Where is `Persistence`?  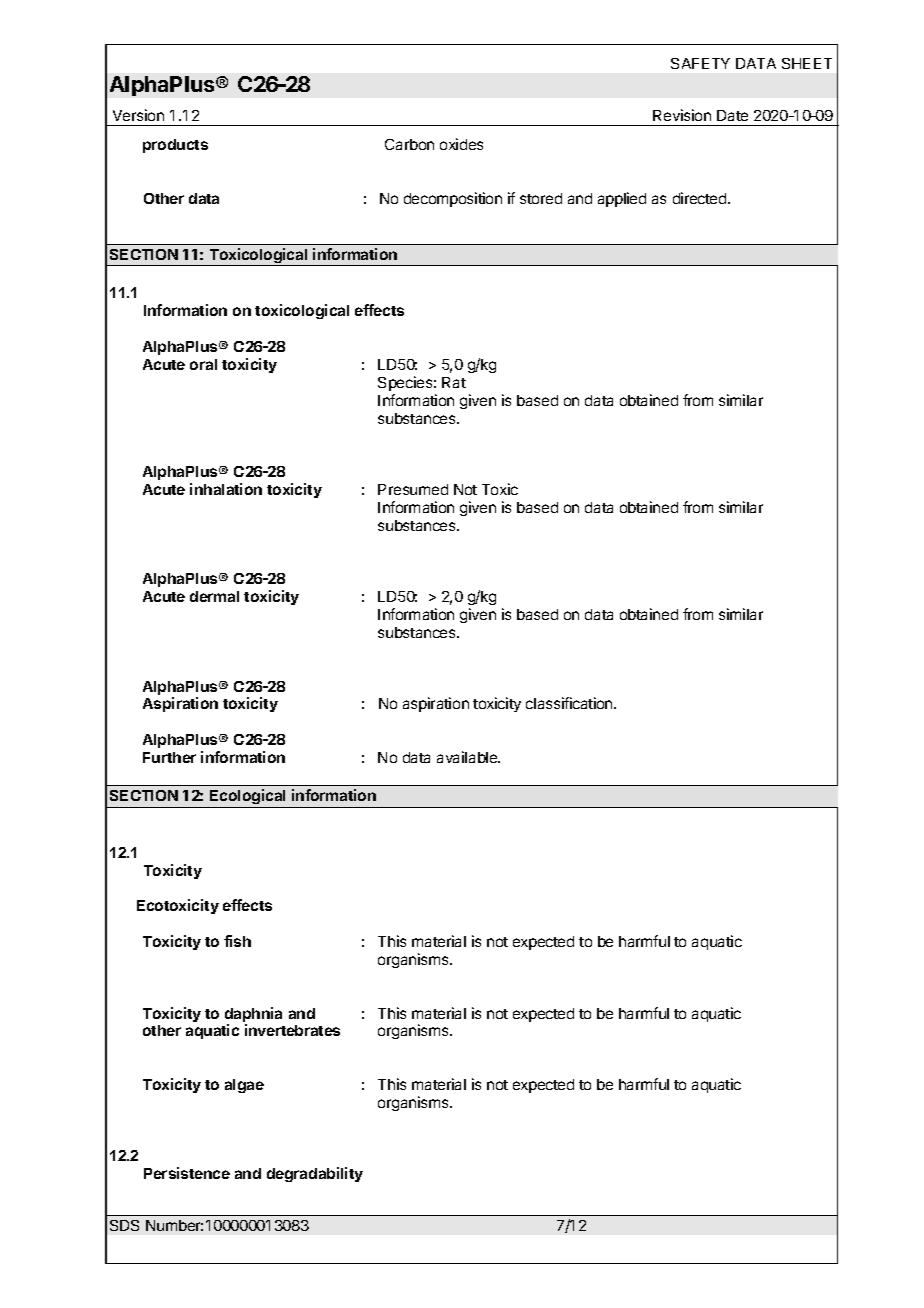 Persistence is located at coordinates (187, 1173).
